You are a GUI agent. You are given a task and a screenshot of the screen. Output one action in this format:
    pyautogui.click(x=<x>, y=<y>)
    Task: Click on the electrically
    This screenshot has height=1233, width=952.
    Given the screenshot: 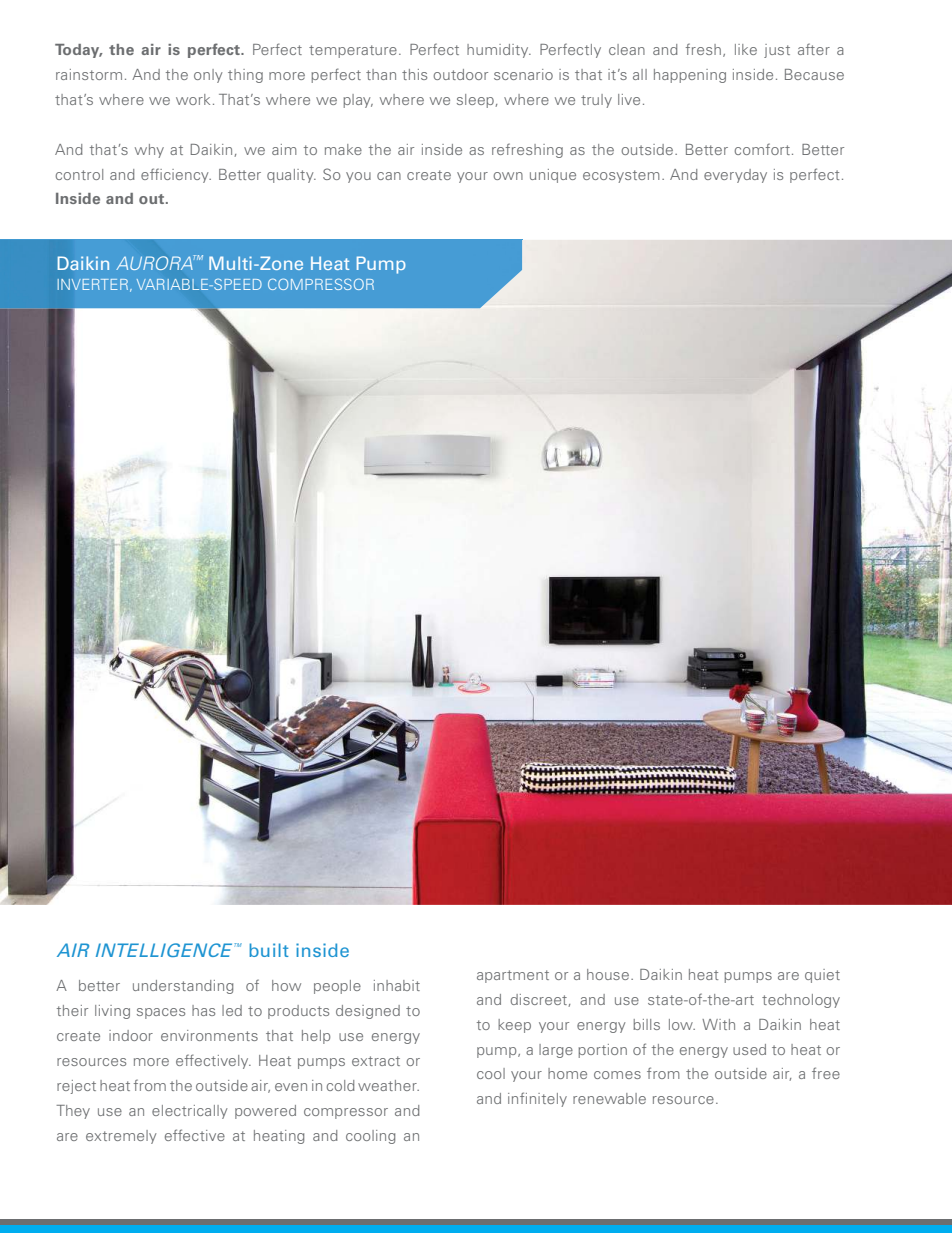 What is the action you would take?
    pyautogui.click(x=190, y=1112)
